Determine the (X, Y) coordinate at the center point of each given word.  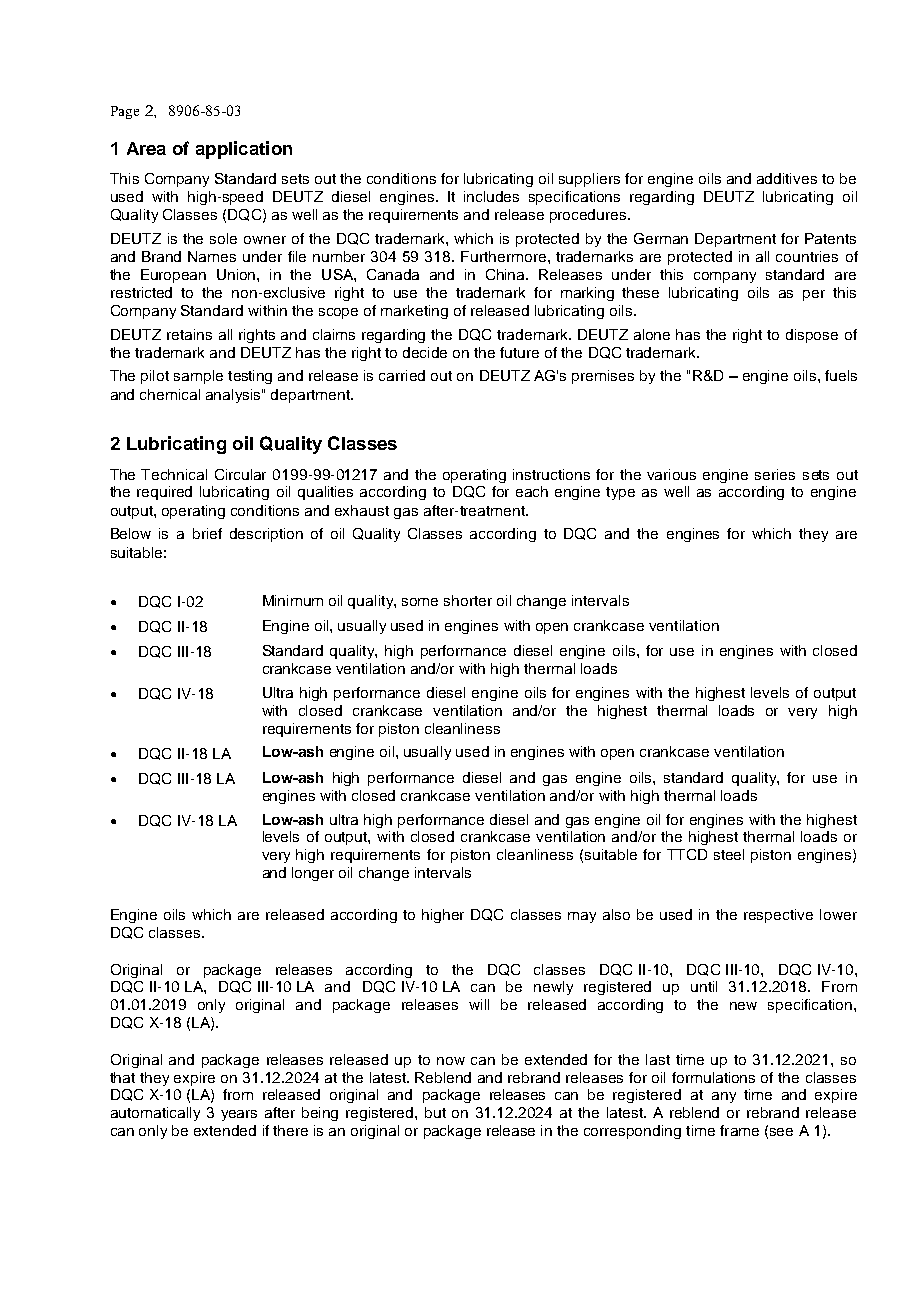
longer (313, 874)
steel (729, 854)
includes (491, 196)
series (775, 474)
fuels (841, 375)
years (239, 1115)
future (519, 352)
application (244, 150)
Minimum (293, 600)
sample (198, 377)
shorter (468, 600)
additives (787, 178)
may (582, 917)
